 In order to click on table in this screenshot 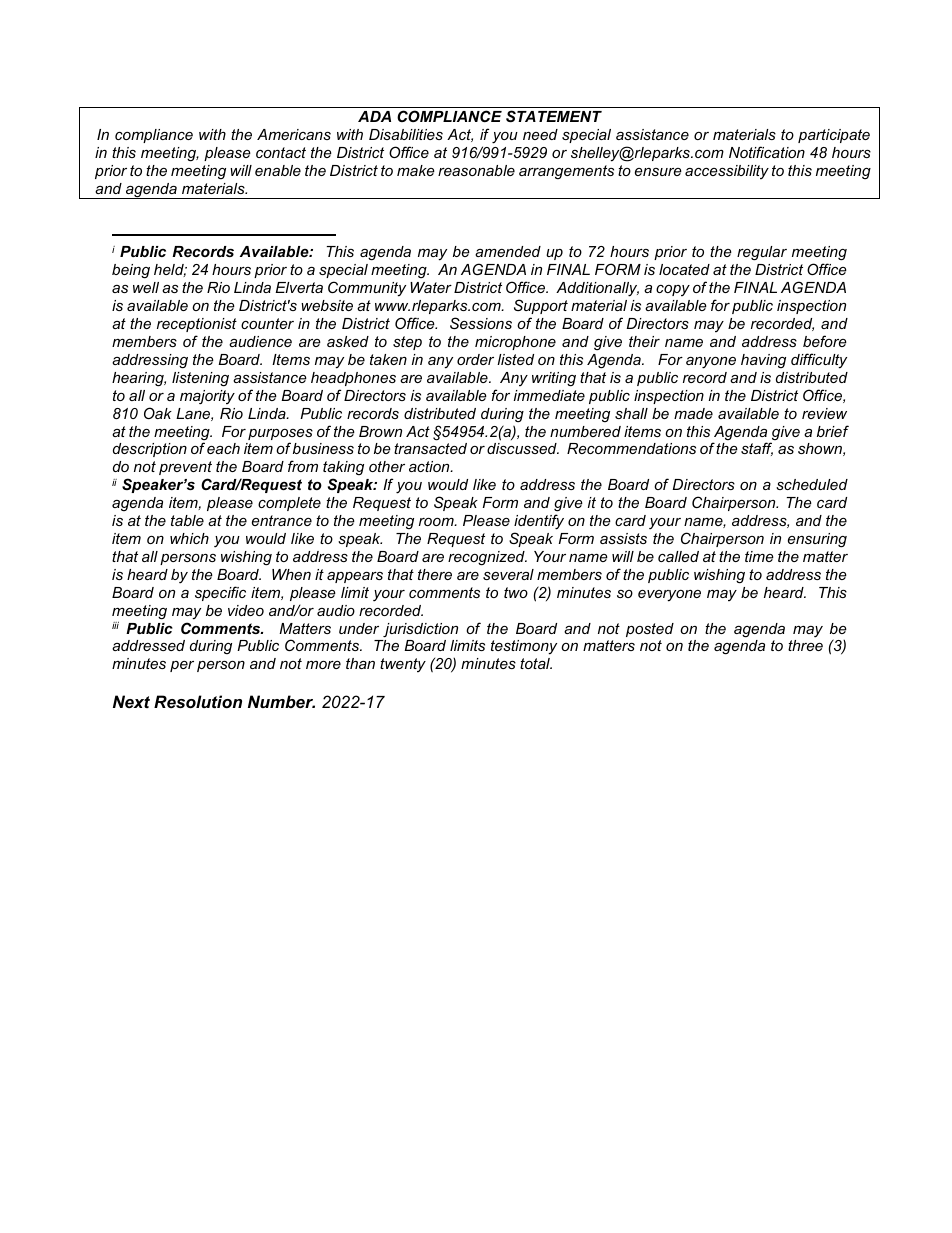, I will do `click(187, 520)`.
